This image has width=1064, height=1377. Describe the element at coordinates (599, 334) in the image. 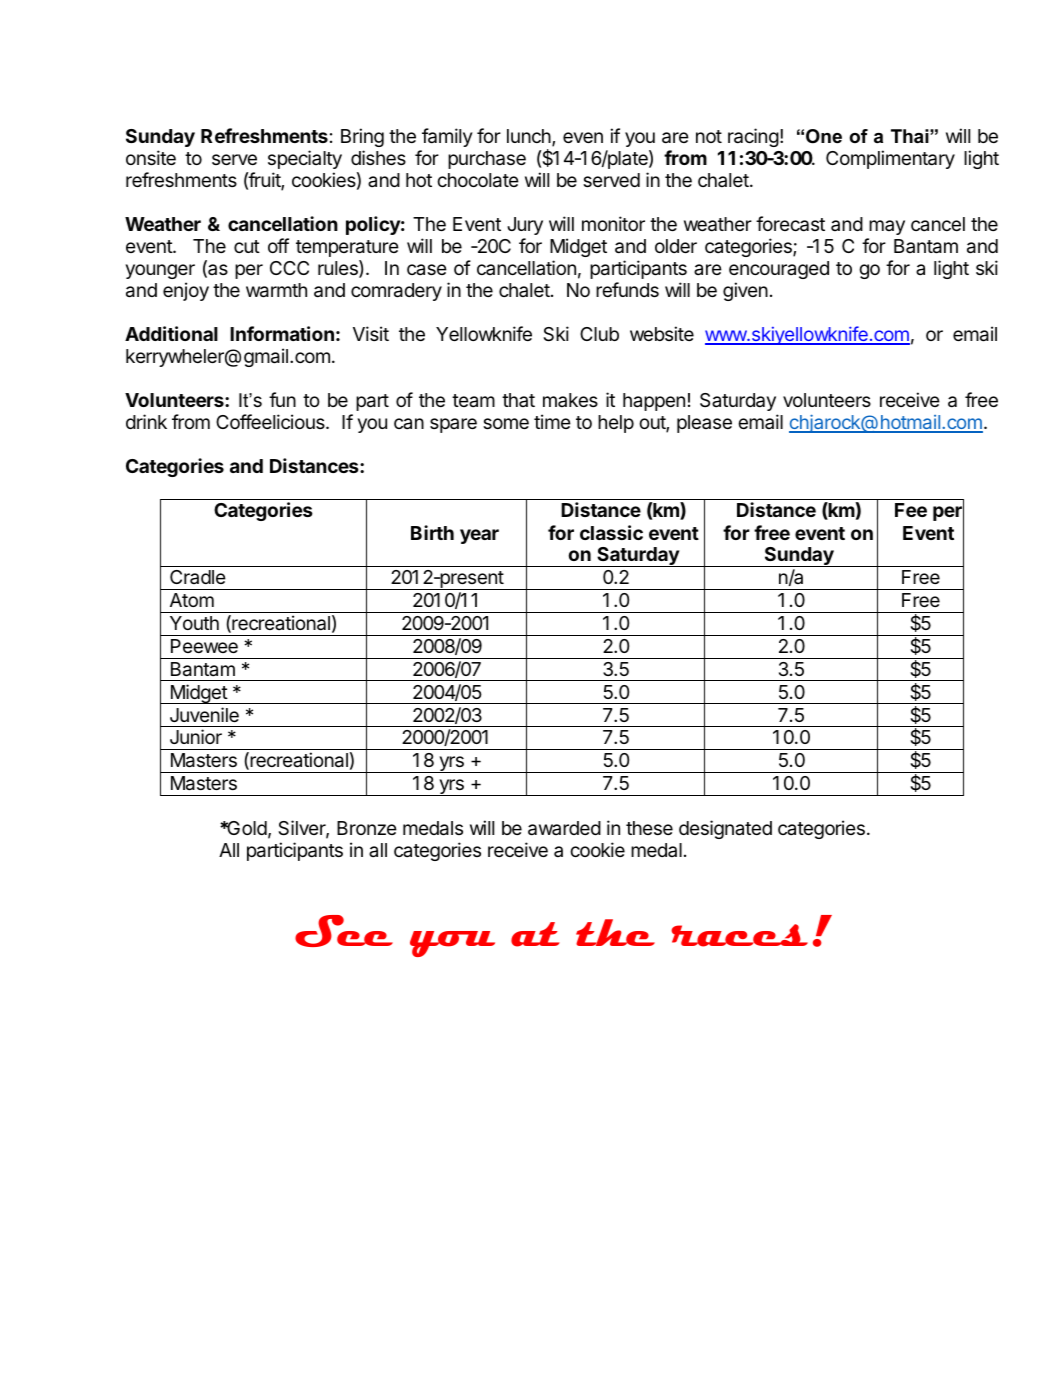

I see `Club` at that location.
